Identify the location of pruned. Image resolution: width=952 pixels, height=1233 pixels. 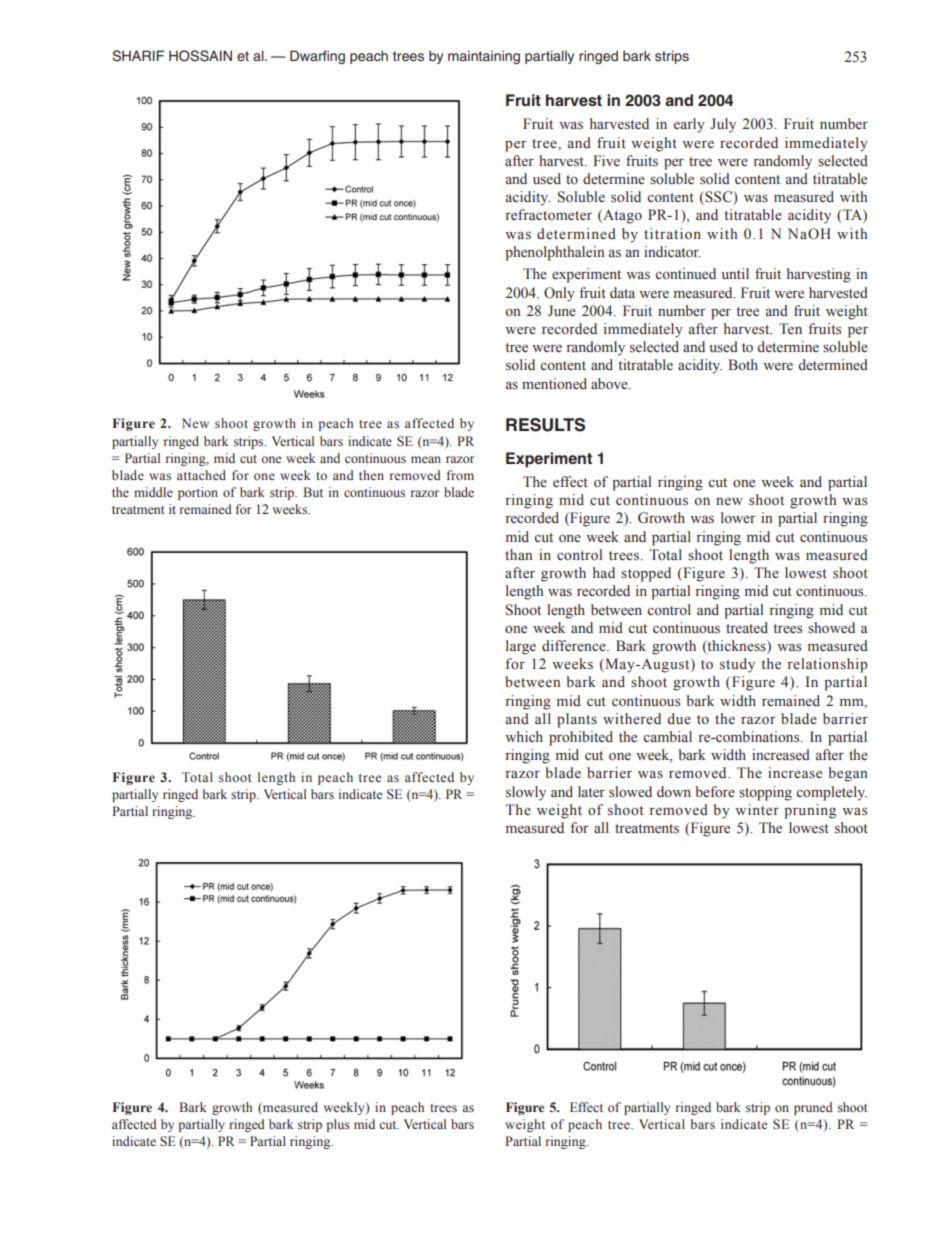
(813, 1108).
